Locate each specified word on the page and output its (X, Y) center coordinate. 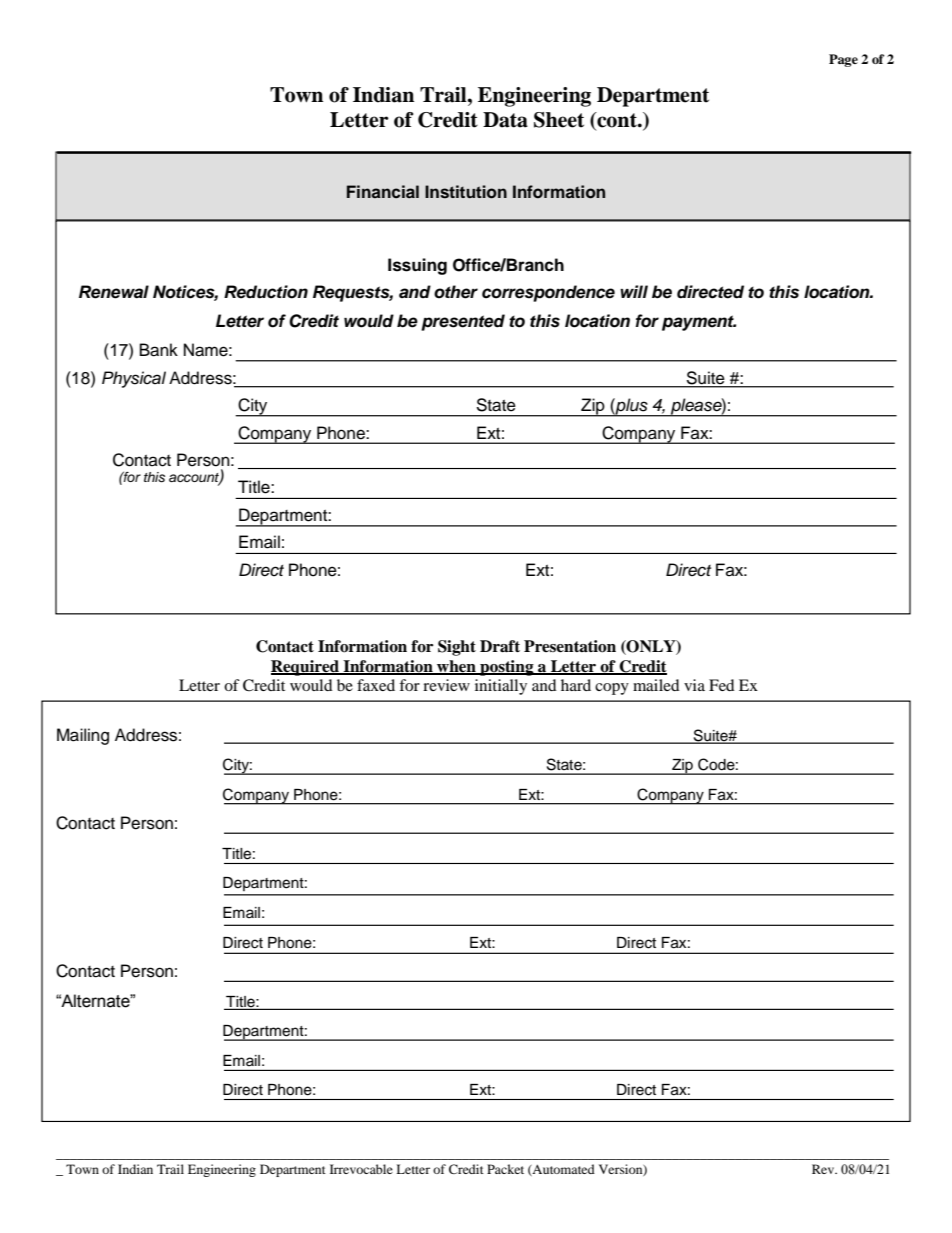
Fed (722, 685)
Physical (134, 379)
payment (699, 323)
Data (505, 120)
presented (463, 322)
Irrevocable (361, 1169)
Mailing (83, 736)
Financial (383, 191)
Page (843, 60)
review (446, 685)
